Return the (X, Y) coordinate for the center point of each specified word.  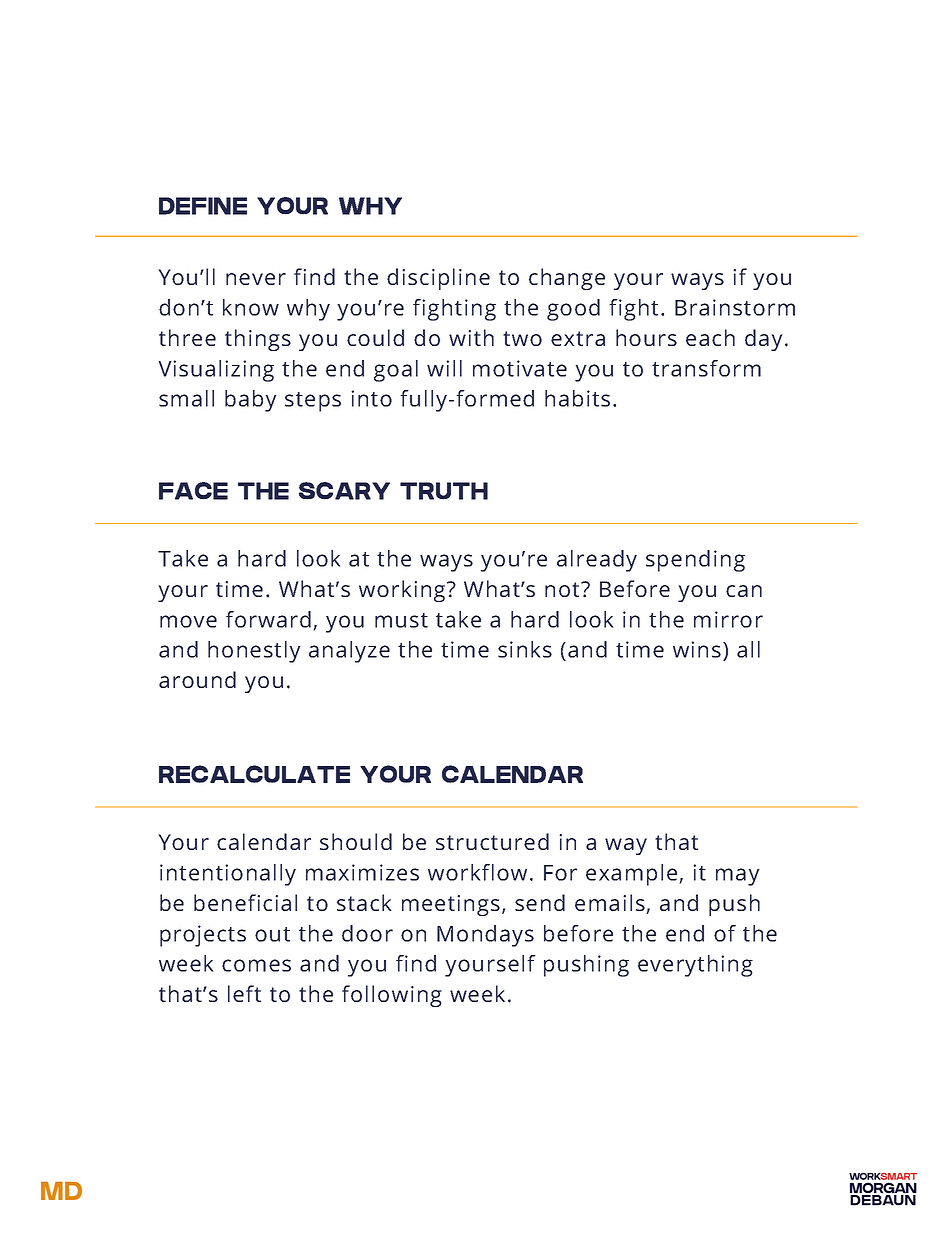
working (403, 591)
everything (695, 966)
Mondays (485, 936)
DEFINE (203, 206)
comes (256, 965)
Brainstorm (735, 307)
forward (268, 619)
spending (695, 561)
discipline (438, 279)
